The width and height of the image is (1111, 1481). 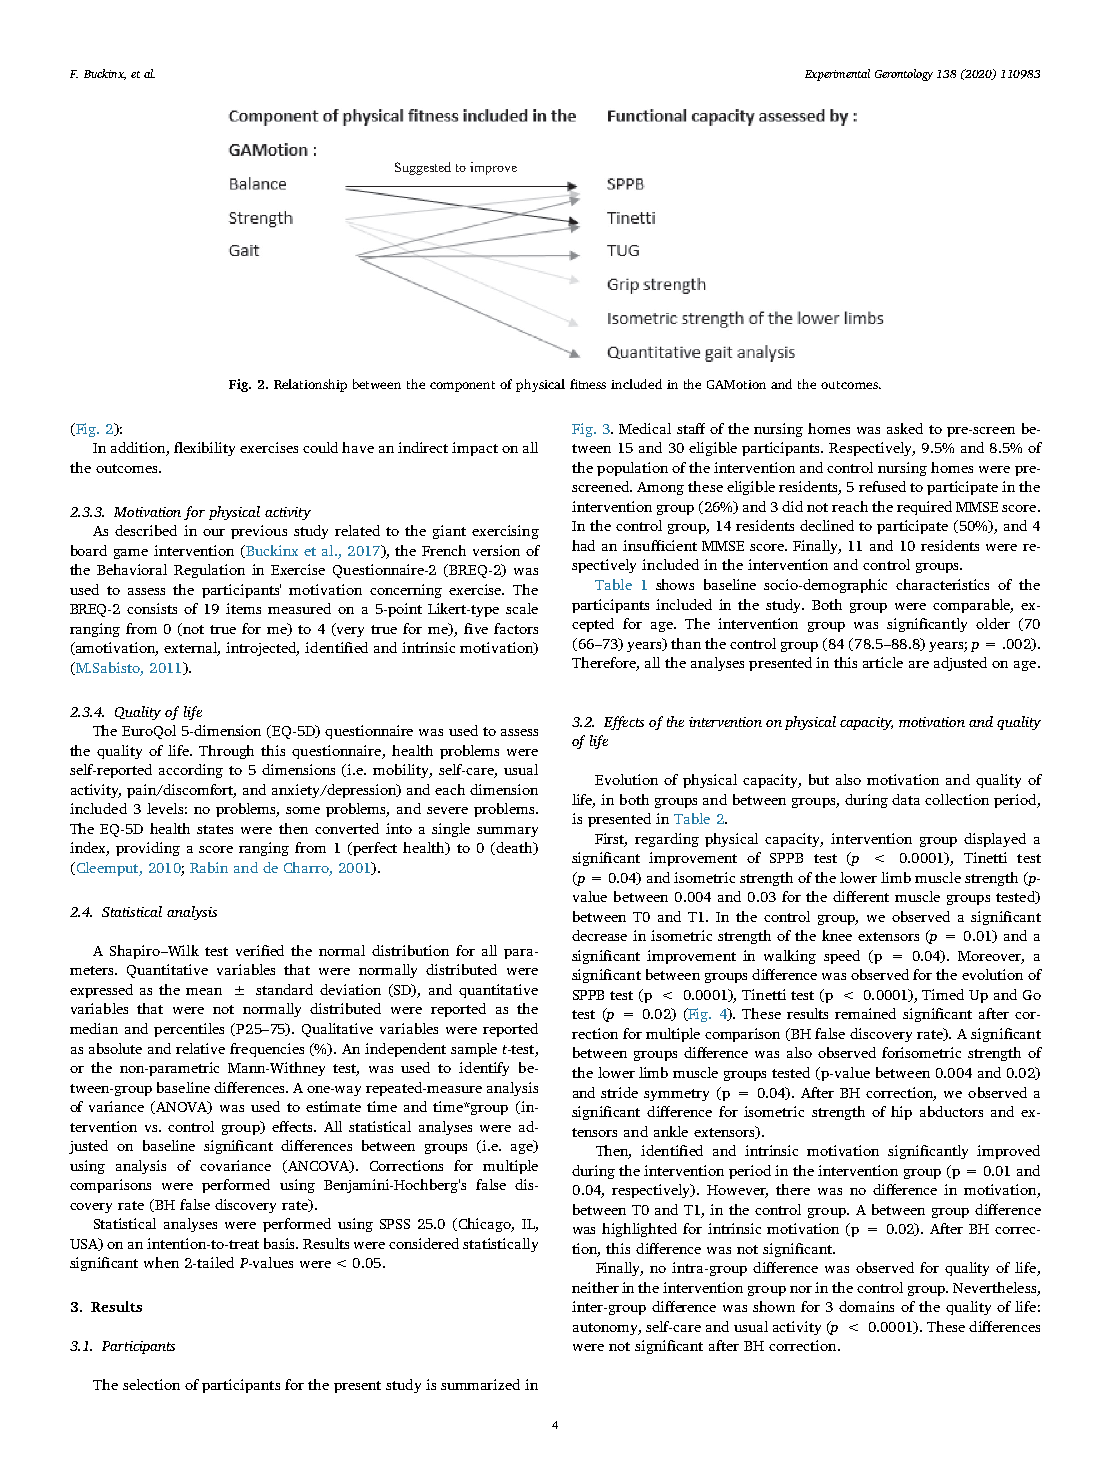 What do you see at coordinates (214, 532) in the image?
I see `our` at bounding box center [214, 532].
